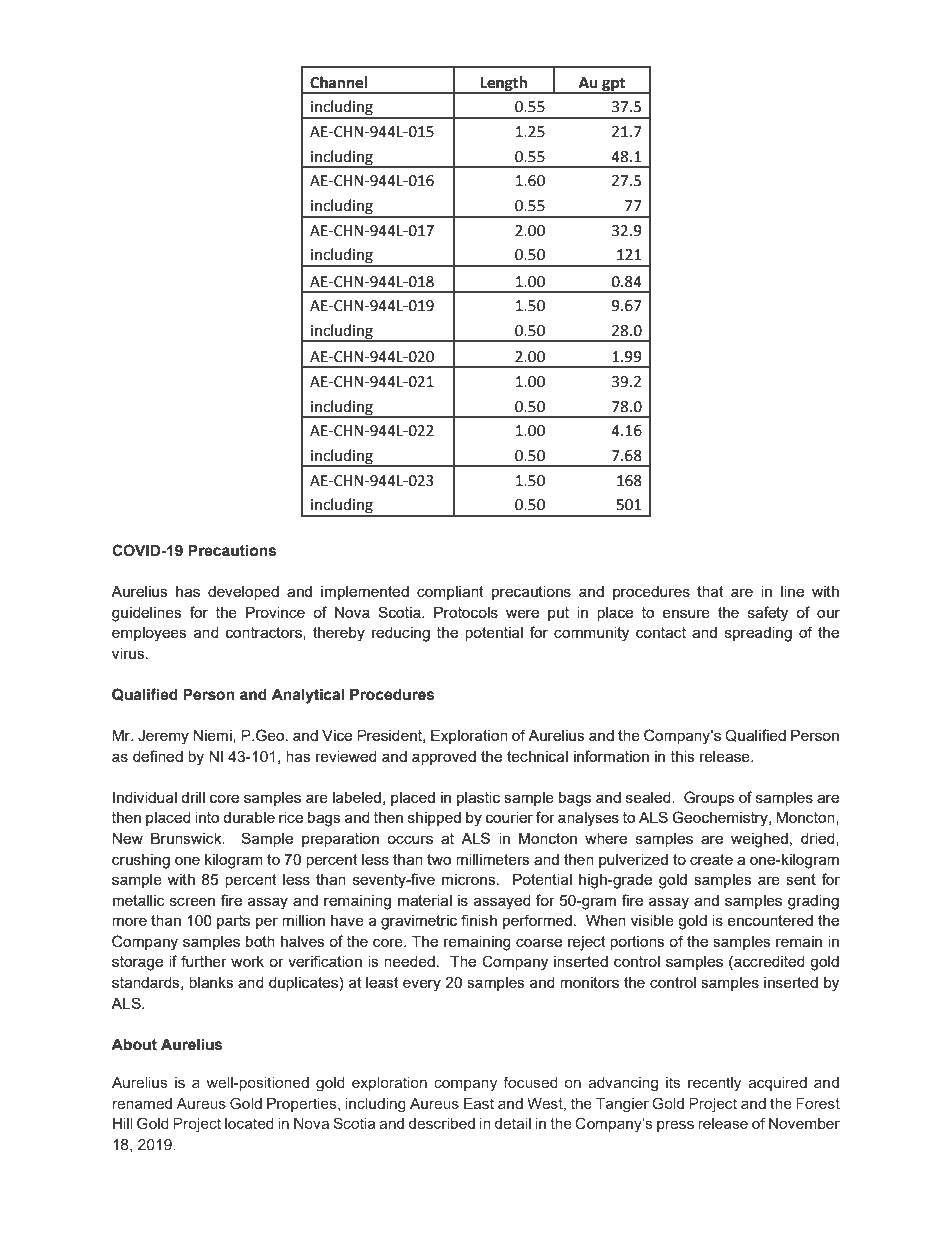 This screenshot has height=1233, width=952. I want to click on described, so click(442, 1123).
